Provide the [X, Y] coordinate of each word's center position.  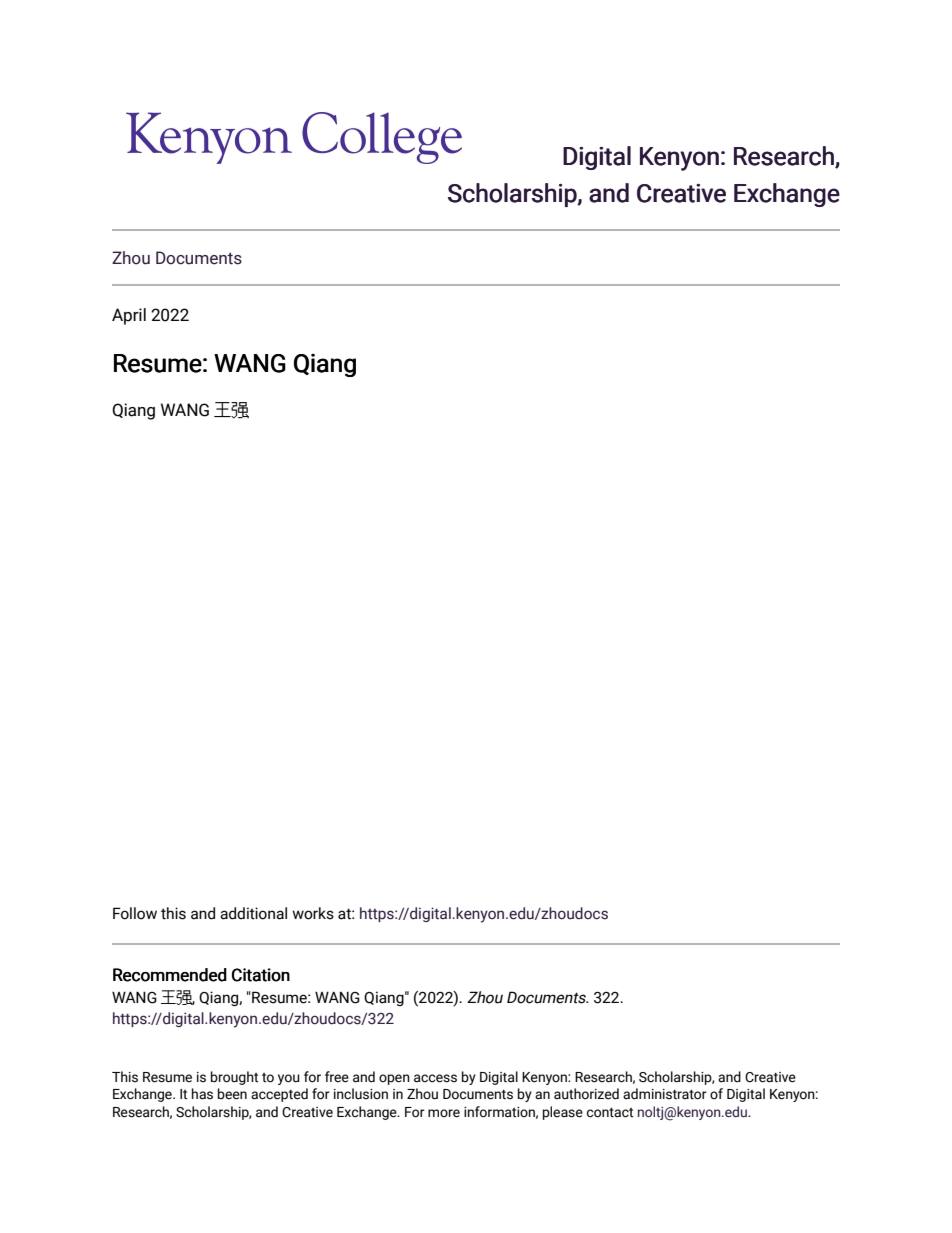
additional [253, 913]
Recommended [170, 975]
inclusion [361, 1094]
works [313, 913]
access [435, 1078]
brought [234, 1078]
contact [610, 1113]
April [129, 316]
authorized [586, 1094]
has [202, 1094]
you [289, 1079]
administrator [665, 1094]
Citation [261, 975]
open [394, 1079]
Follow [135, 913]
